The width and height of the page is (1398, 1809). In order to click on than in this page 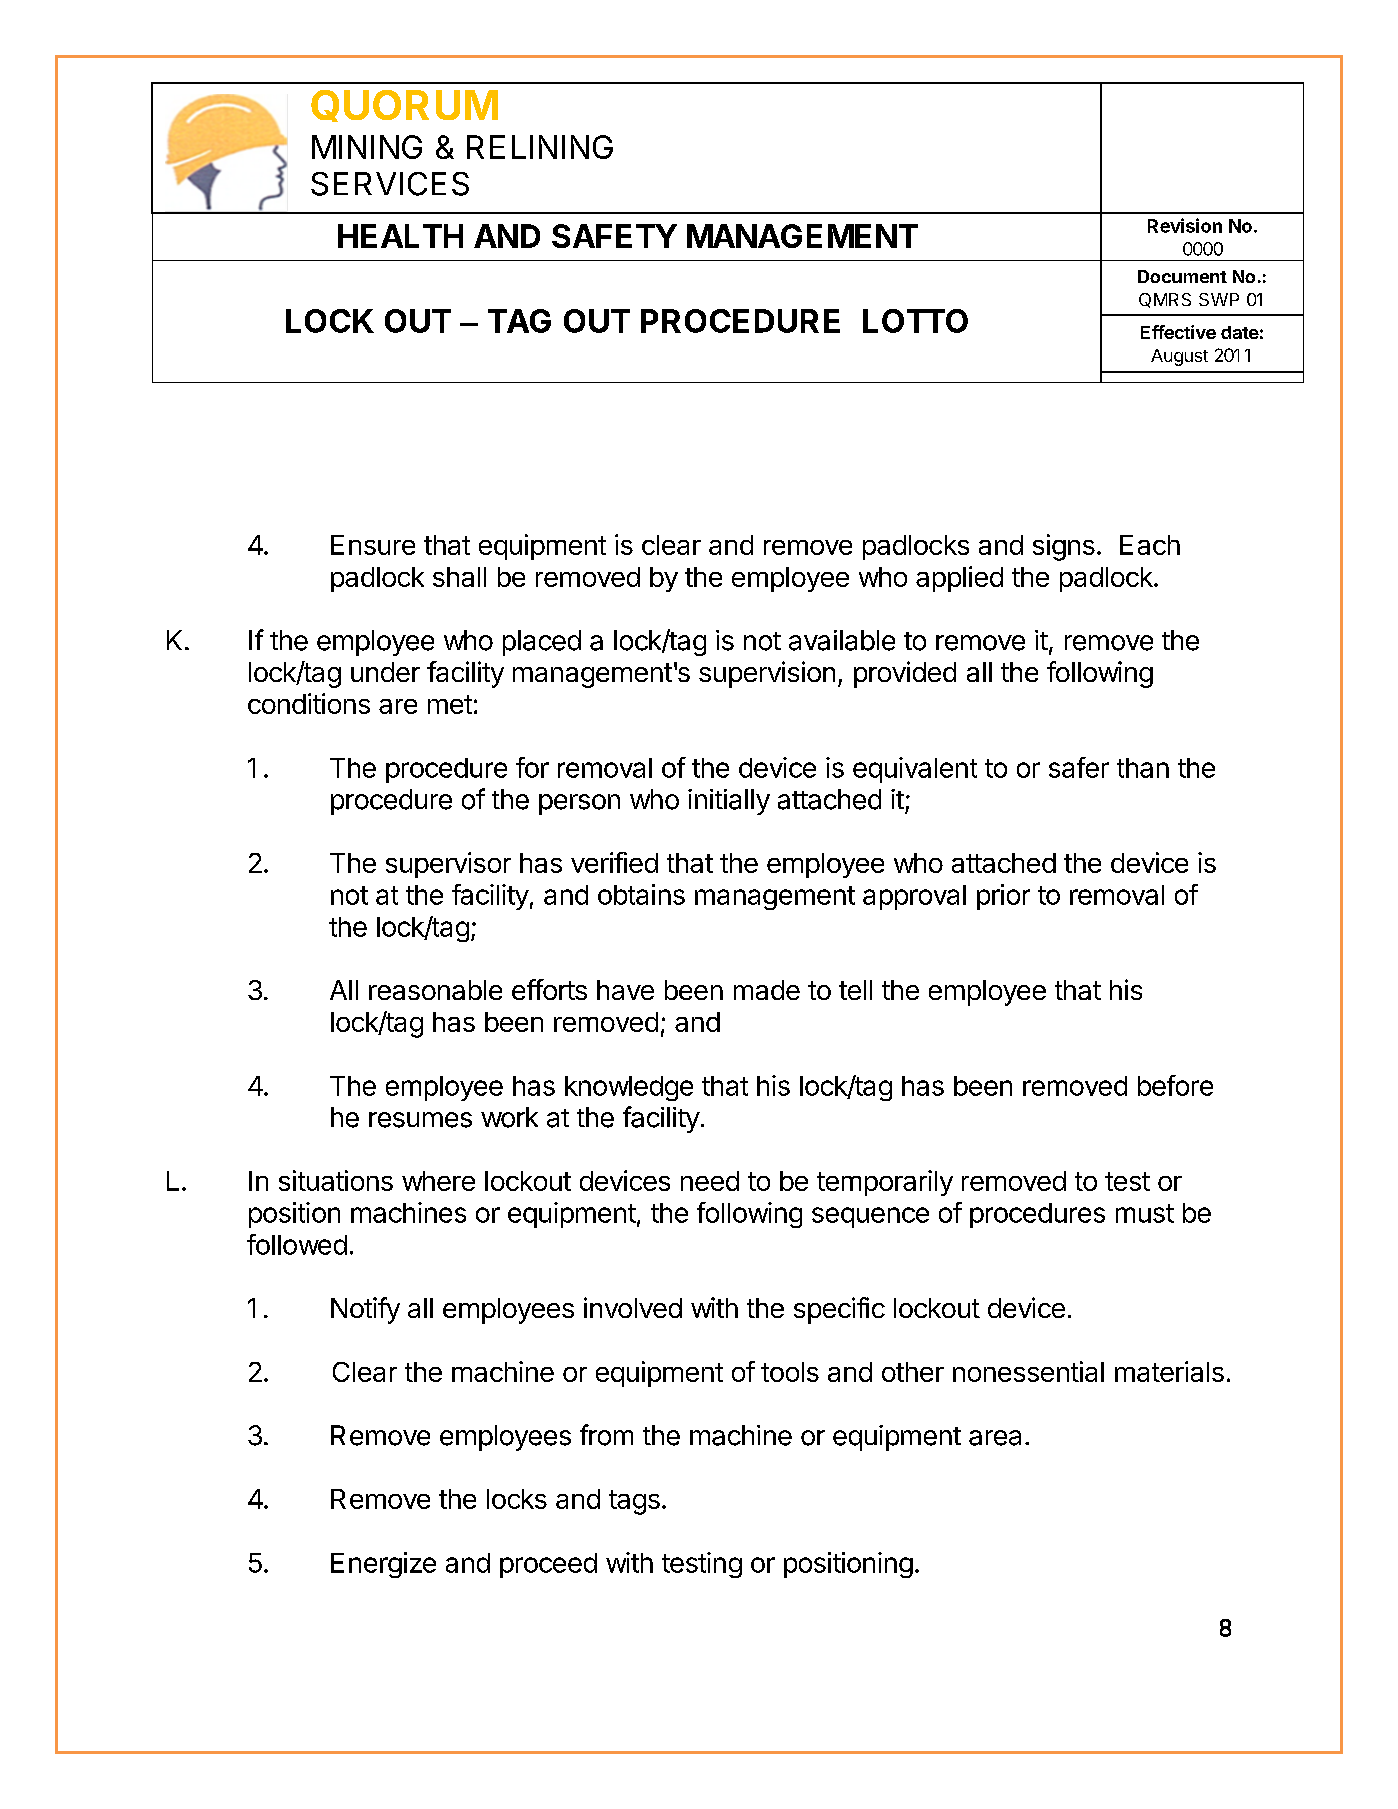, I will do `click(1143, 768)`.
